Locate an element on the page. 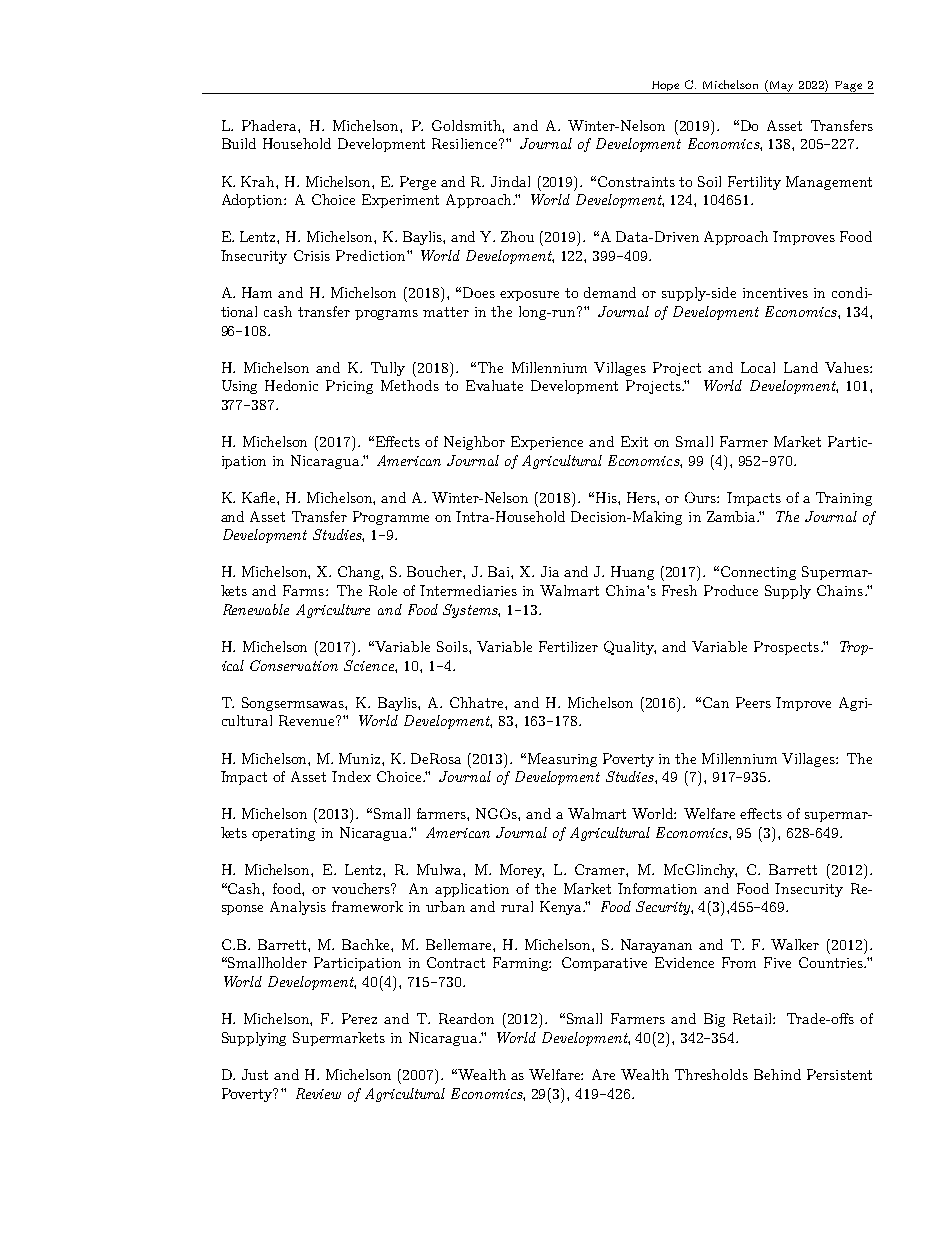 This page has width=952, height=1233. Comparative is located at coordinates (604, 964).
